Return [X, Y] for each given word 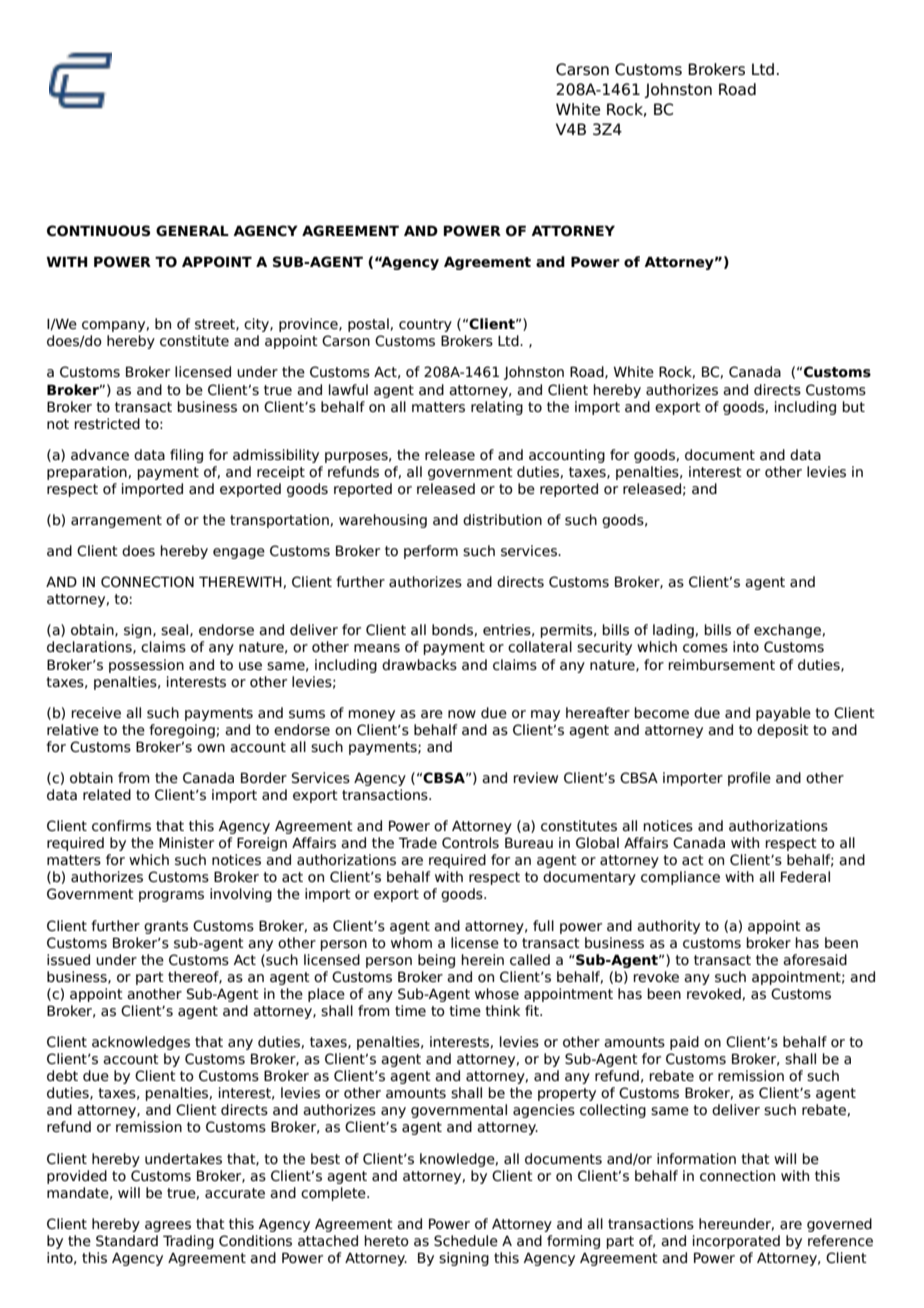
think [502, 1010]
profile [749, 779]
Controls [470, 843]
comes [705, 648]
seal [176, 630]
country [425, 325]
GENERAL [192, 230]
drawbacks [419, 665]
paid [684, 1043]
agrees [168, 1226]
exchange [787, 631]
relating [497, 408]
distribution [502, 520]
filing [186, 456]
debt [62, 1075]
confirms [121, 826]
